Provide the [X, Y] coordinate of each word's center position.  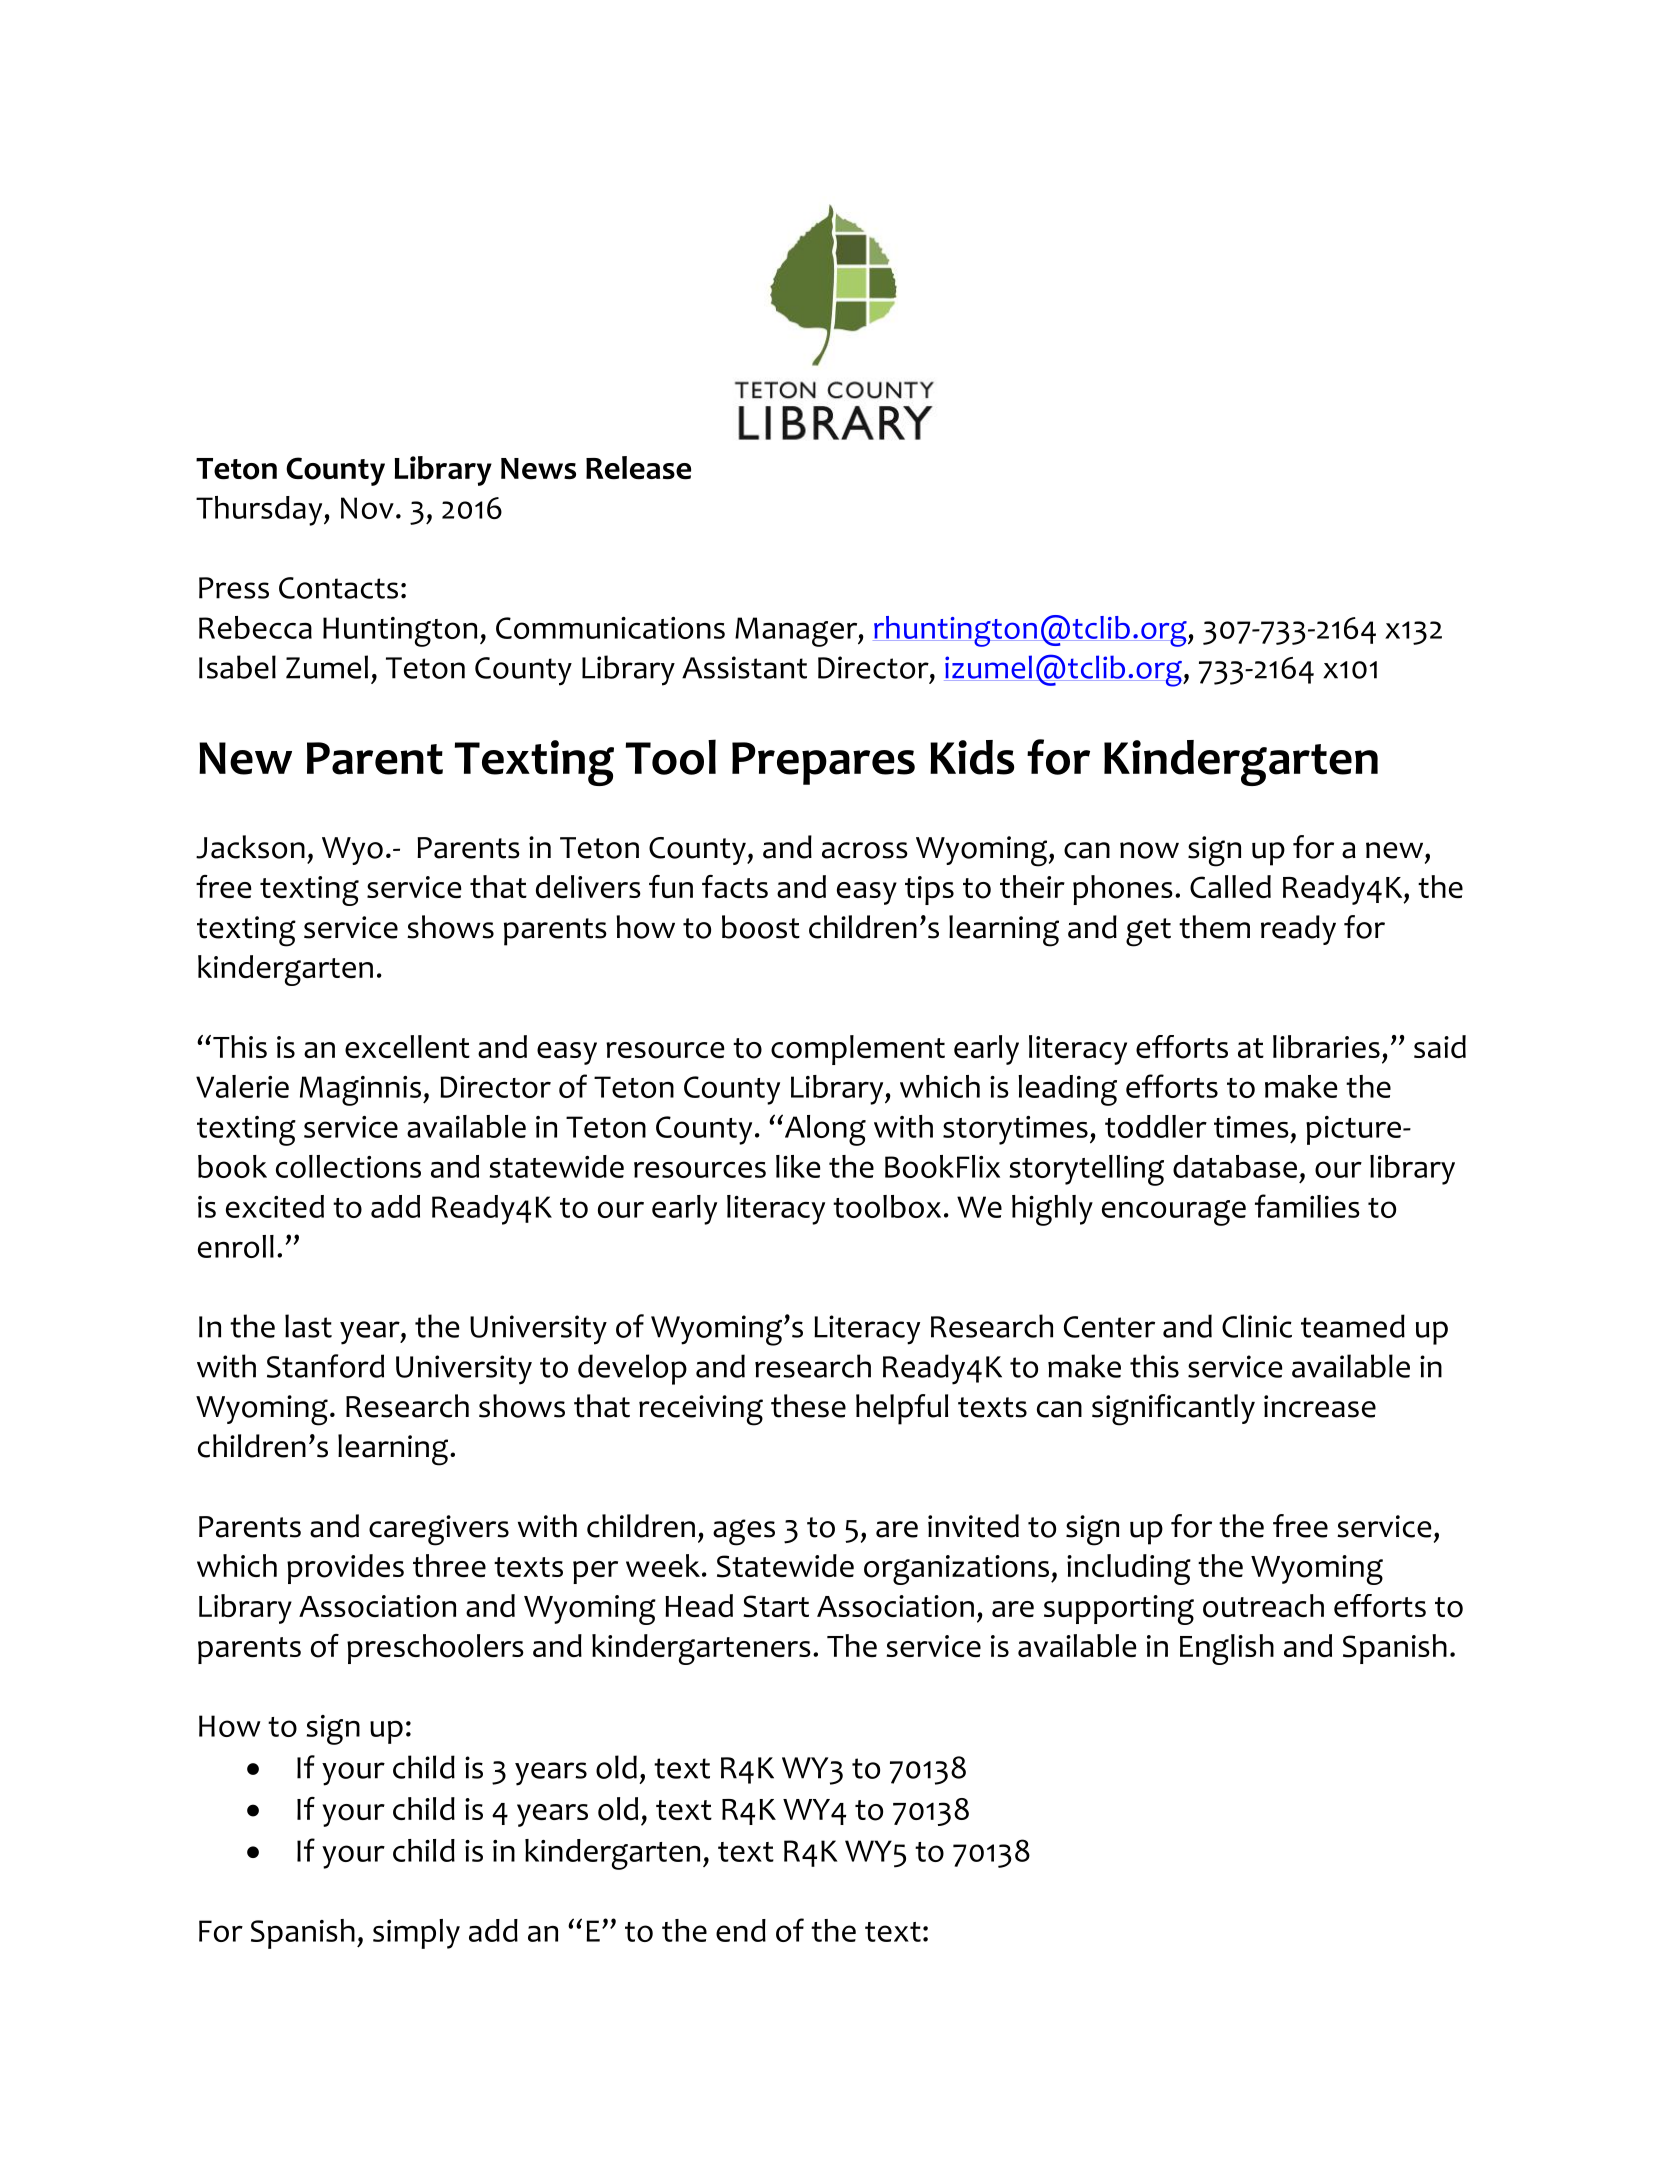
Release [638, 468]
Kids [972, 757]
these [808, 1406]
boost [761, 927]
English [1227, 1649]
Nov [367, 508]
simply [416, 1934]
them [1214, 927]
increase [1320, 1406]
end [741, 1930]
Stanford [325, 1366]
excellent [407, 1046]
